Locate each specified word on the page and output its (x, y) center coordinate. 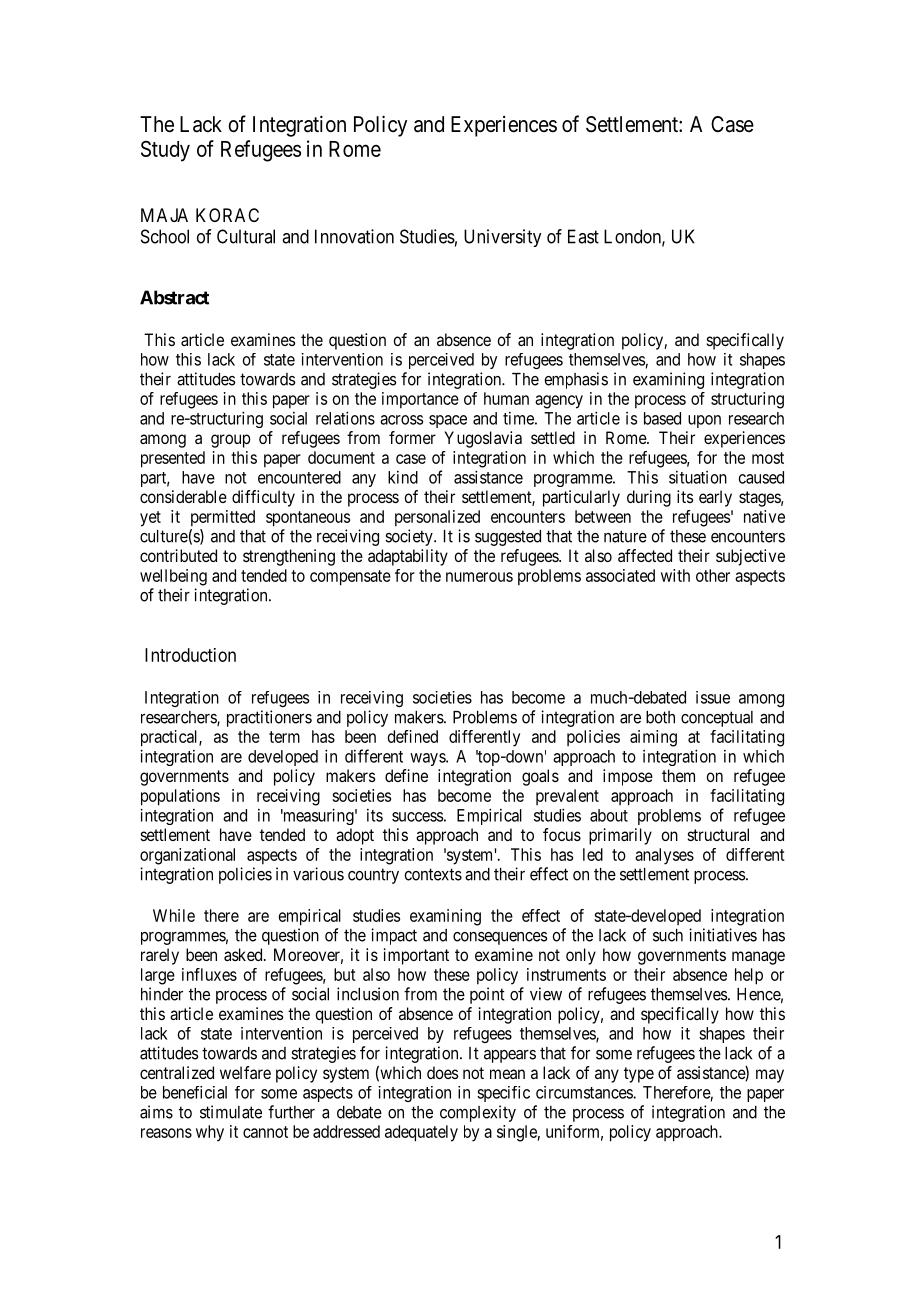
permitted (223, 518)
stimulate (231, 1112)
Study (165, 151)
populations (180, 797)
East (583, 236)
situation (698, 477)
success (417, 817)
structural (718, 834)
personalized (437, 518)
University (502, 238)
